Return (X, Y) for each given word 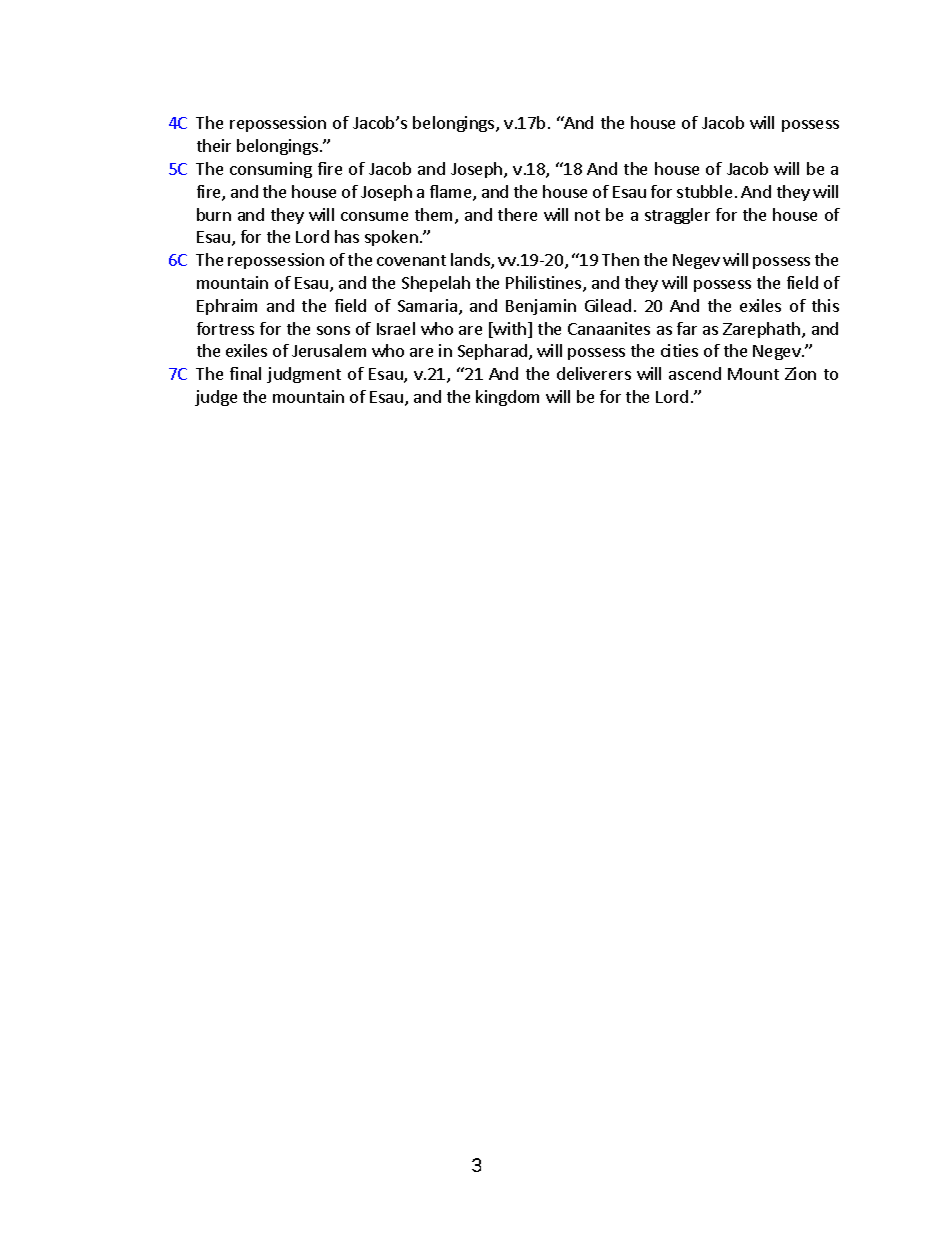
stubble (704, 191)
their (214, 145)
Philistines (545, 284)
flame (452, 193)
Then (620, 259)
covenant (411, 260)
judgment (304, 375)
